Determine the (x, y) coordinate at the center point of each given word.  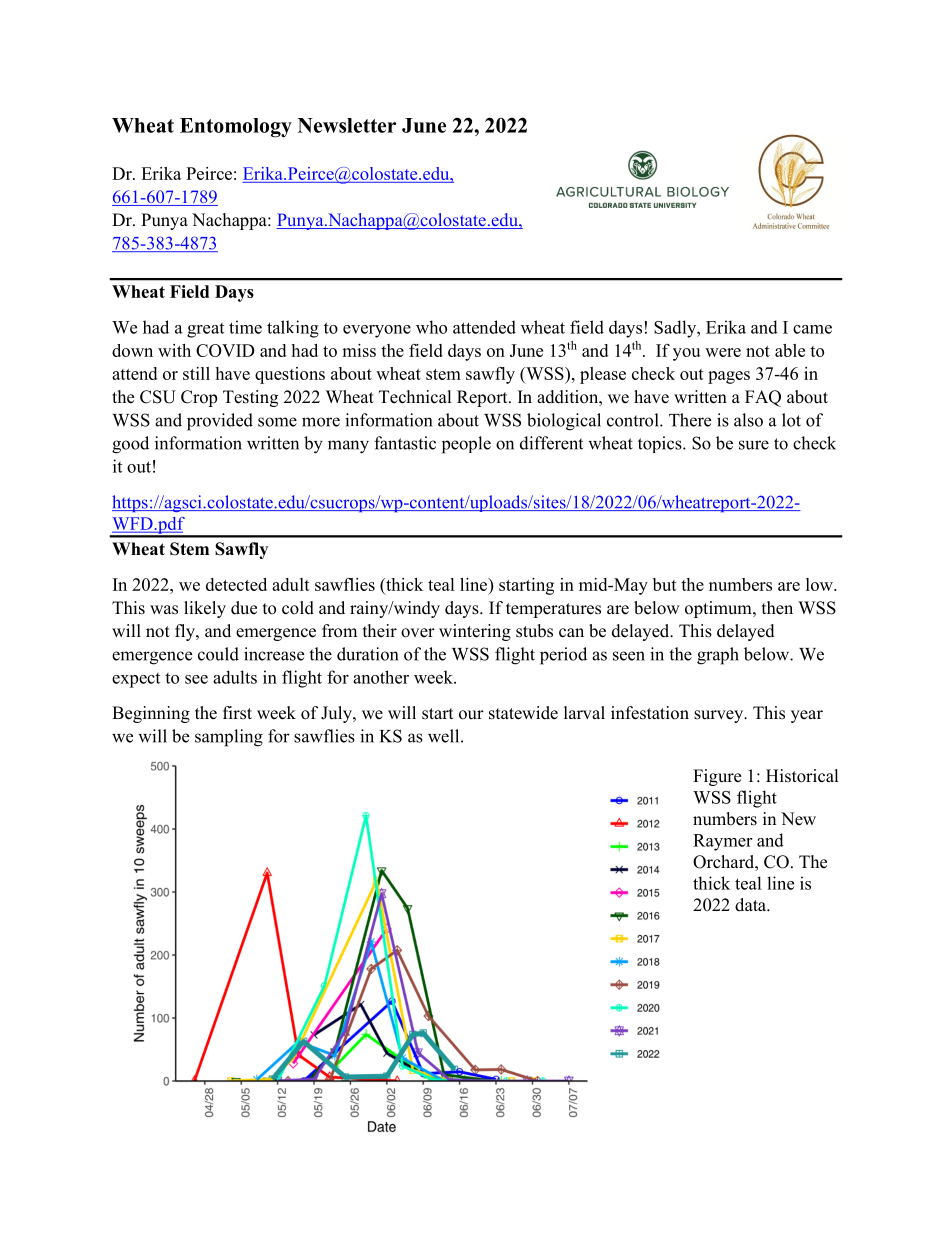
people (466, 445)
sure (754, 445)
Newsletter (347, 125)
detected (236, 584)
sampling (229, 738)
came (812, 329)
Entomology (236, 128)
